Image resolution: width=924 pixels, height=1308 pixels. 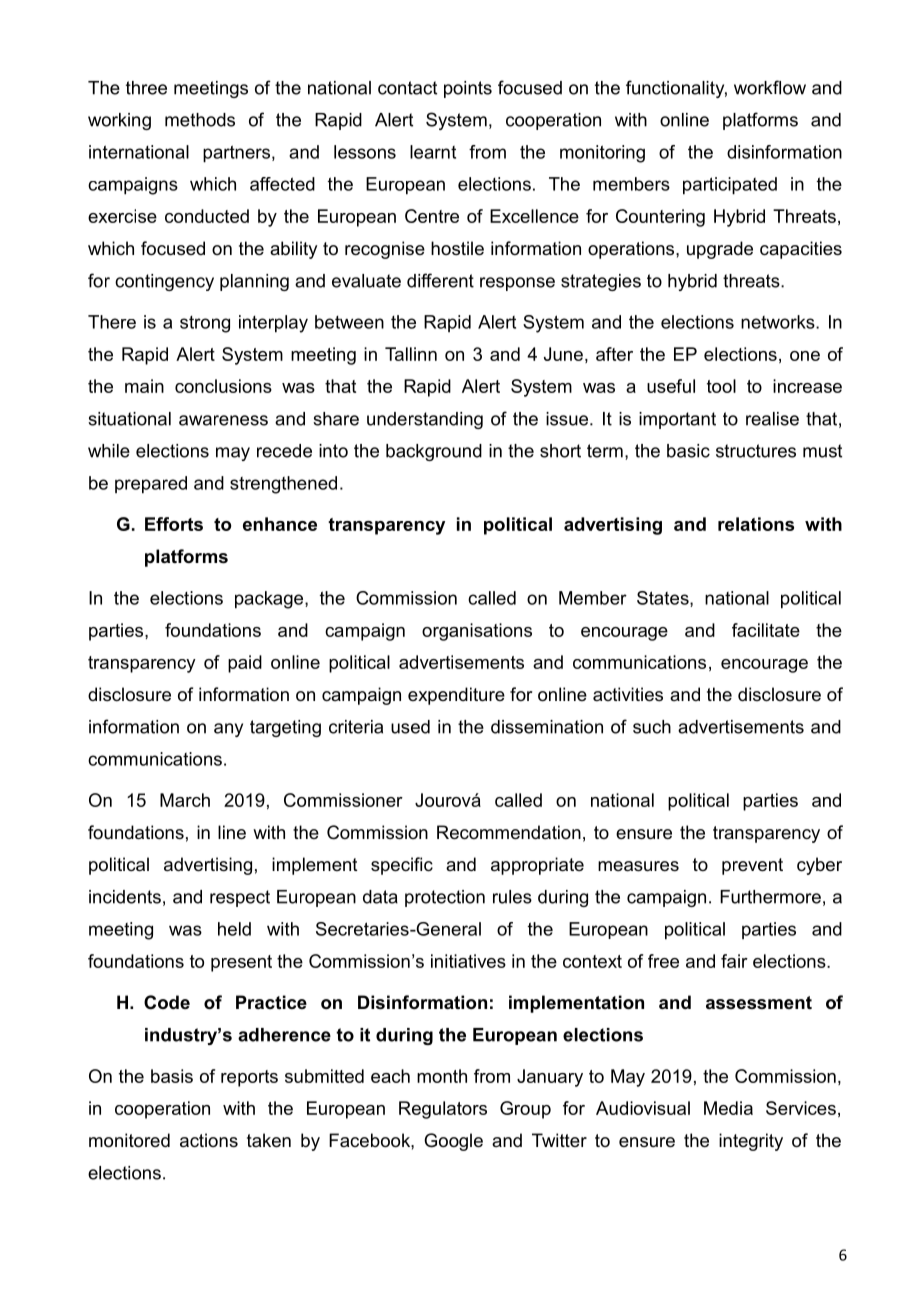 What do you see at coordinates (468, 89) in the screenshot?
I see `points` at bounding box center [468, 89].
